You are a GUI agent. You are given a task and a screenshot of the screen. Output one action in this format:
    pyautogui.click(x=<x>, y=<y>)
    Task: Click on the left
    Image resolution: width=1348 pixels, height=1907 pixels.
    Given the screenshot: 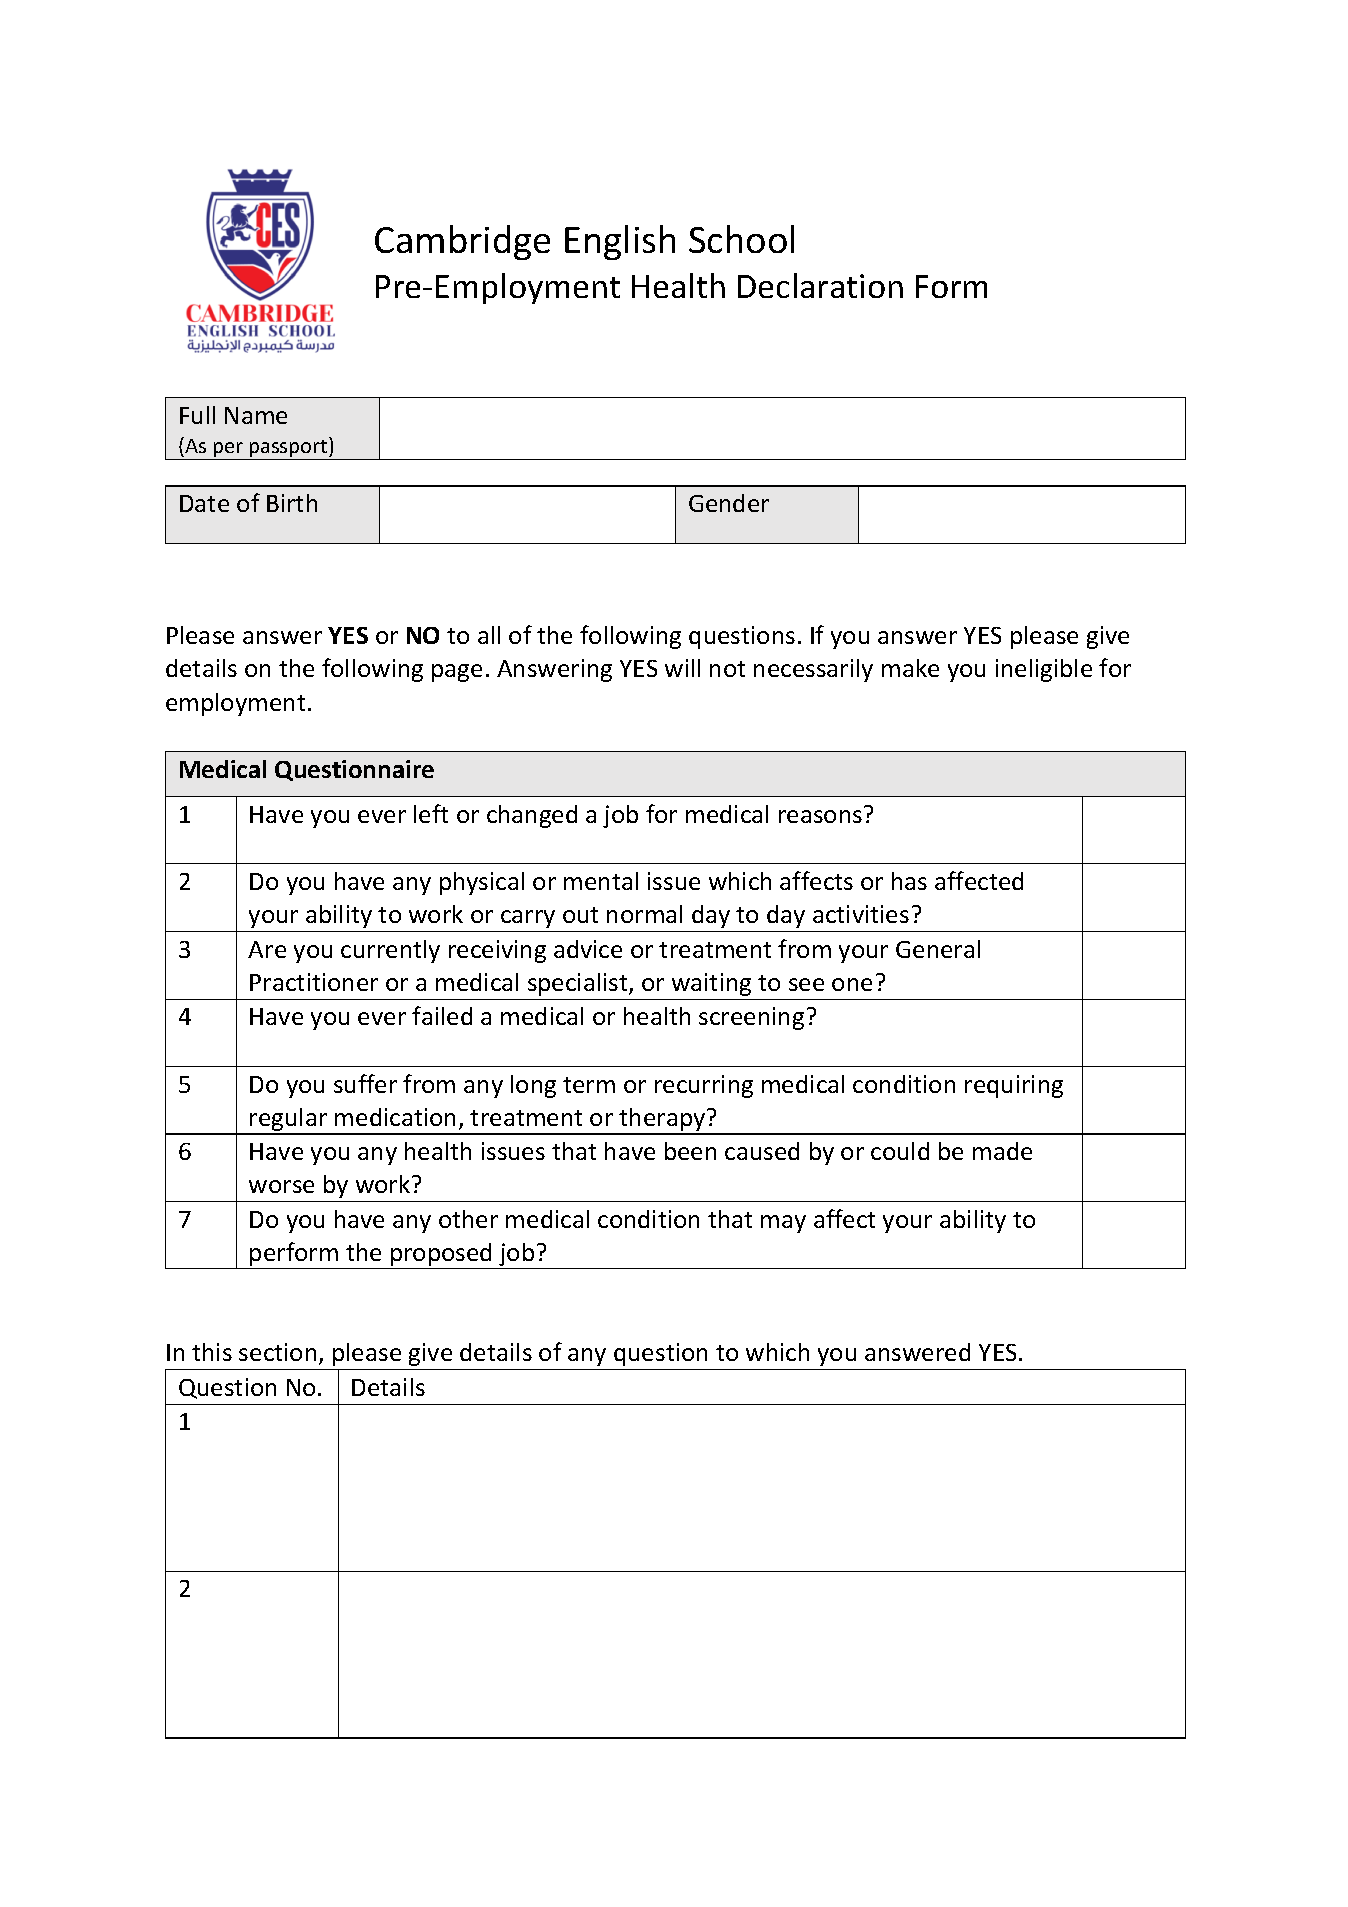 What is the action you would take?
    pyautogui.click(x=431, y=813)
